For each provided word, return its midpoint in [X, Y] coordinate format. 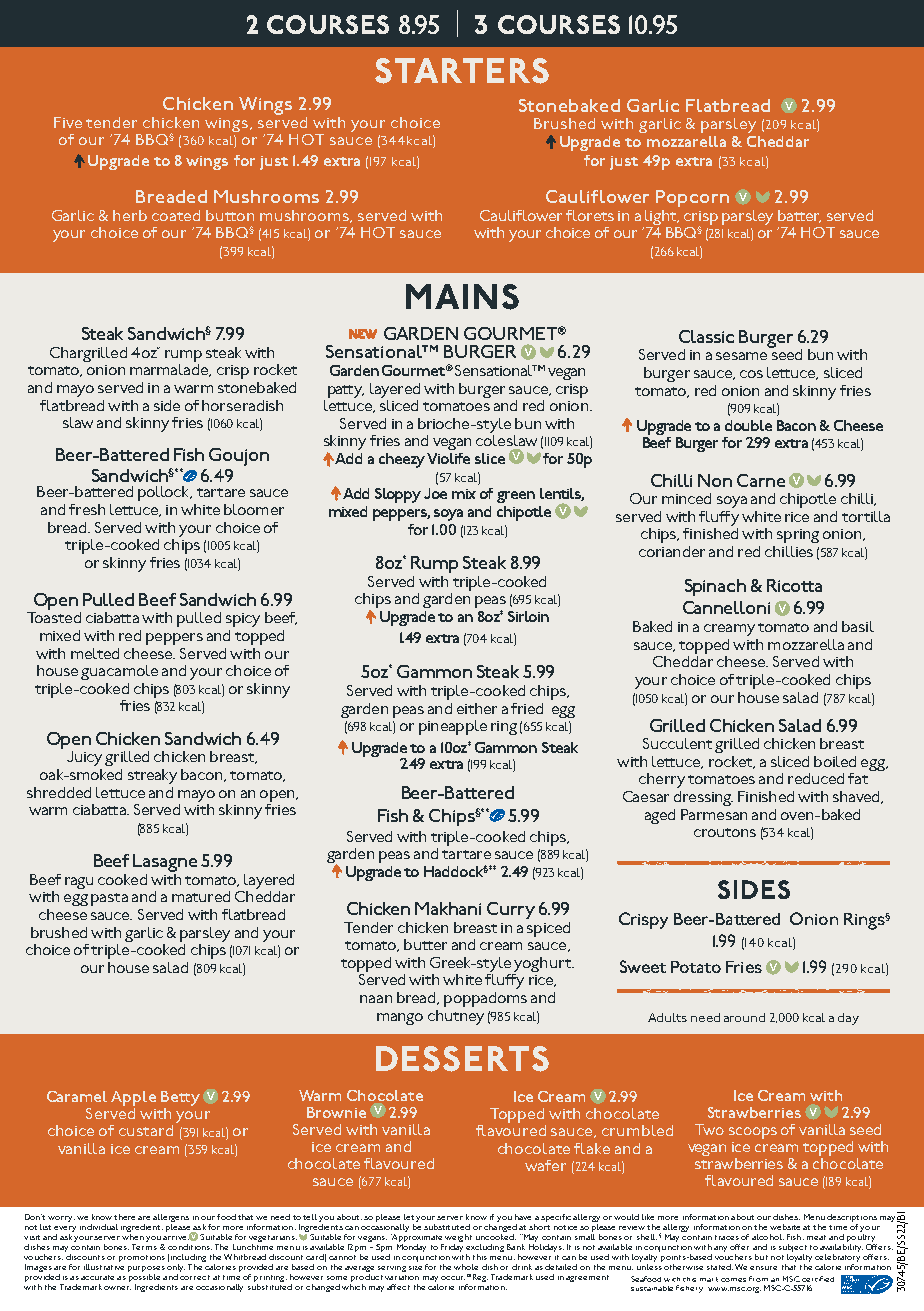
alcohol [768, 1237]
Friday [452, 1246]
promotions [142, 1258]
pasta [109, 899]
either [477, 708]
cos [751, 374]
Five [68, 122]
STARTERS [462, 71]
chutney [456, 1017]
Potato [696, 967]
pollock [165, 493]
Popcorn [692, 198]
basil [858, 626]
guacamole [119, 672]
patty [346, 391]
